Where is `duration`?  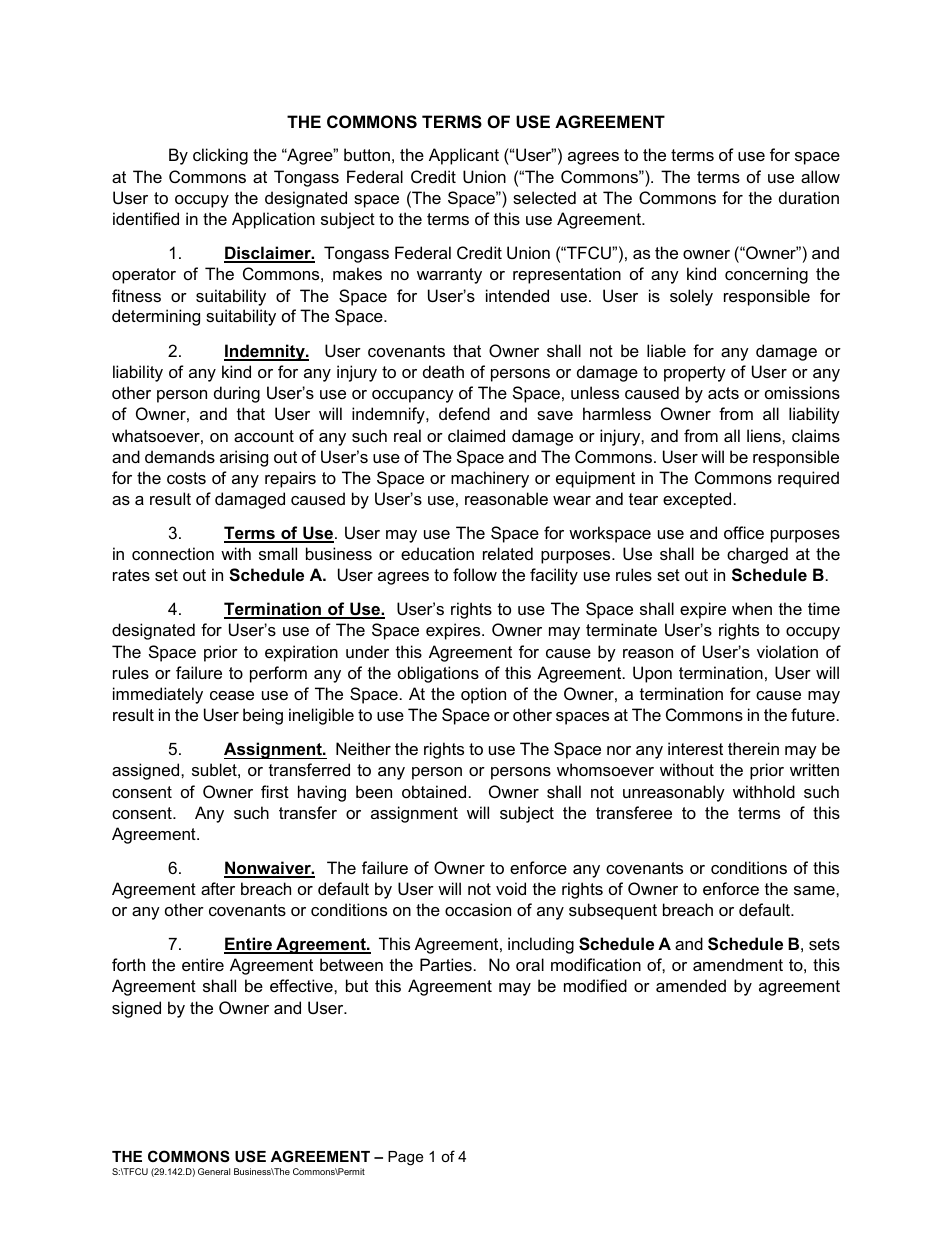 duration is located at coordinates (809, 197).
